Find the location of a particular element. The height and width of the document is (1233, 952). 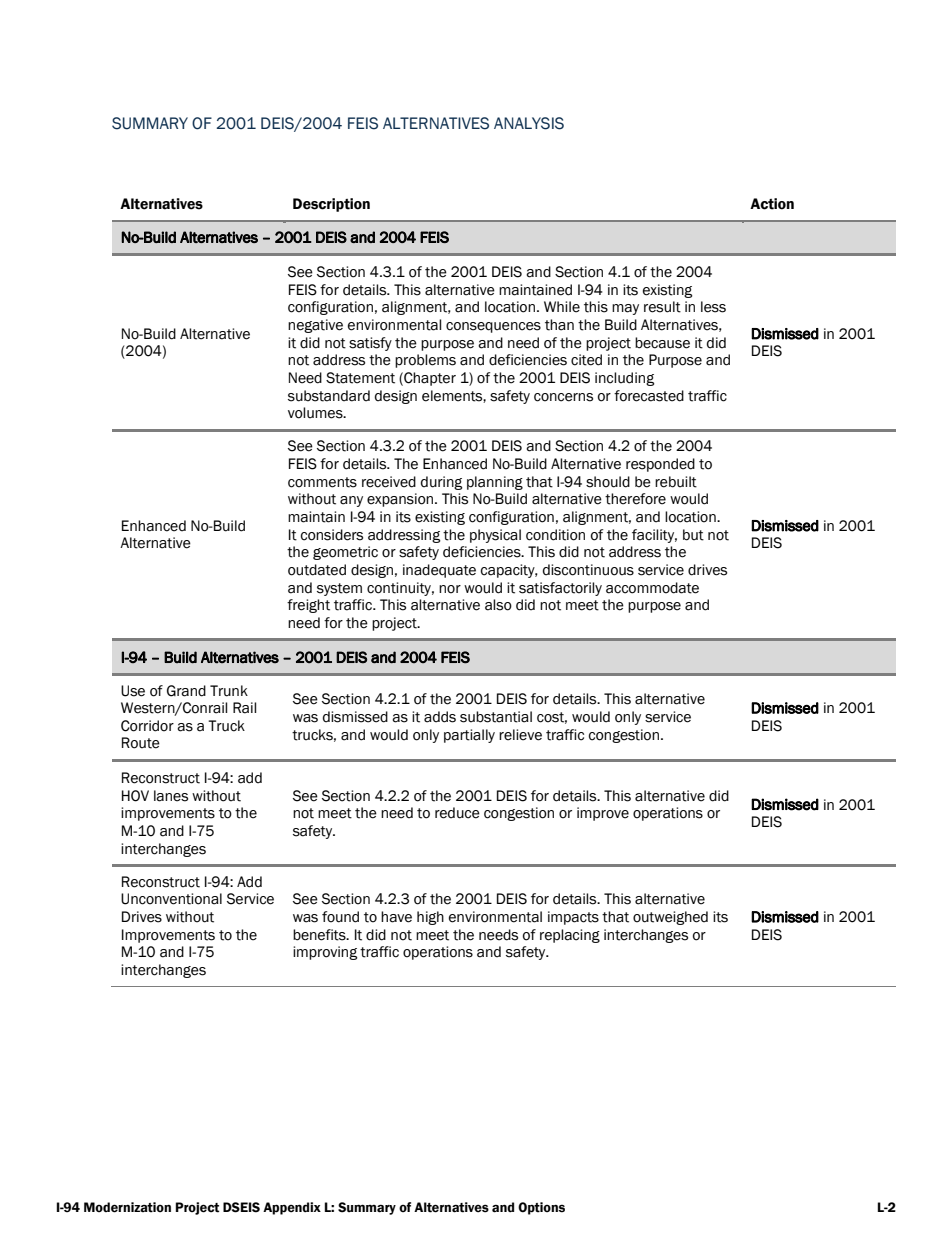

Grand is located at coordinates (186, 691).
